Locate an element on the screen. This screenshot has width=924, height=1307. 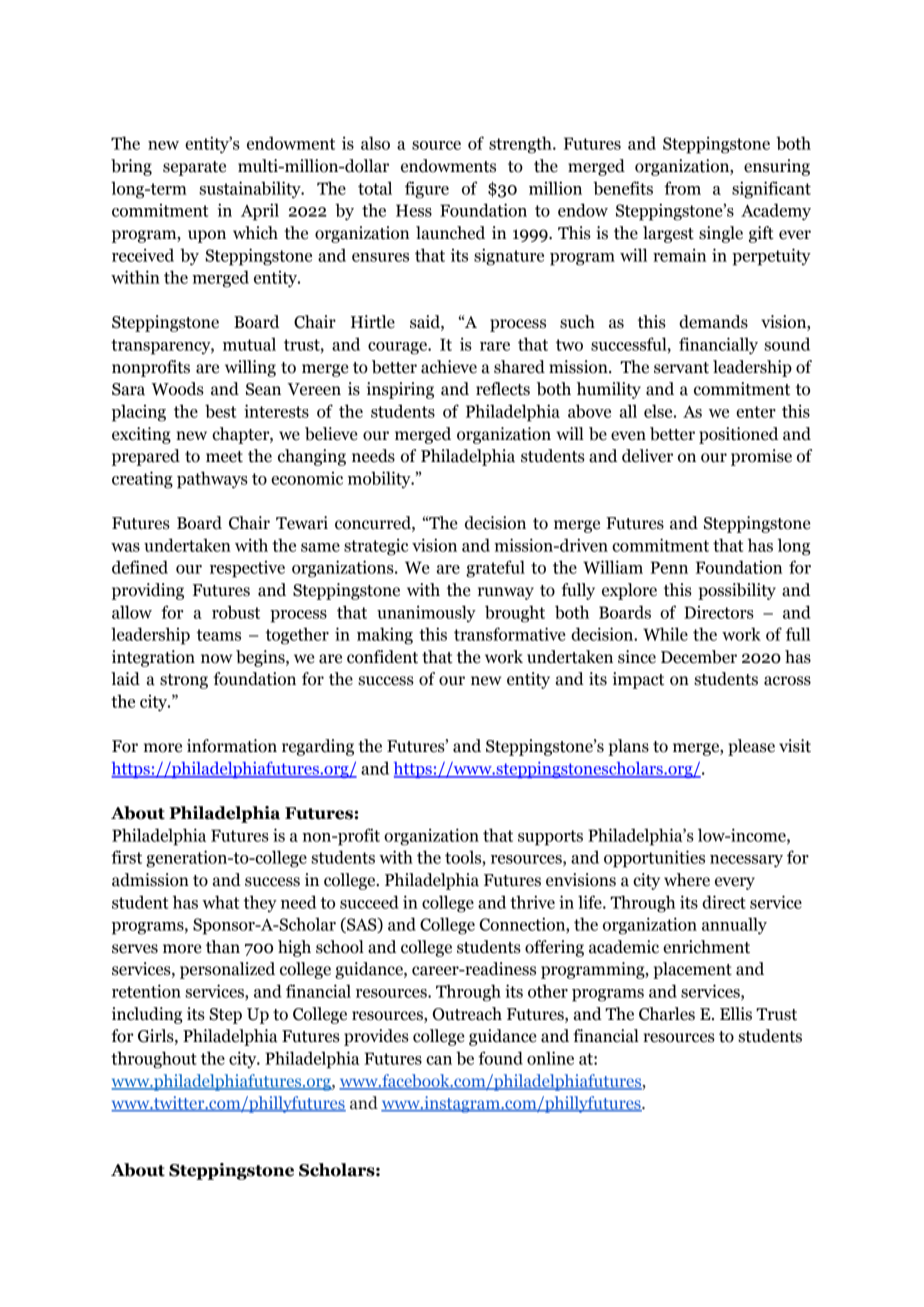
possibility is located at coordinates (737, 591).
